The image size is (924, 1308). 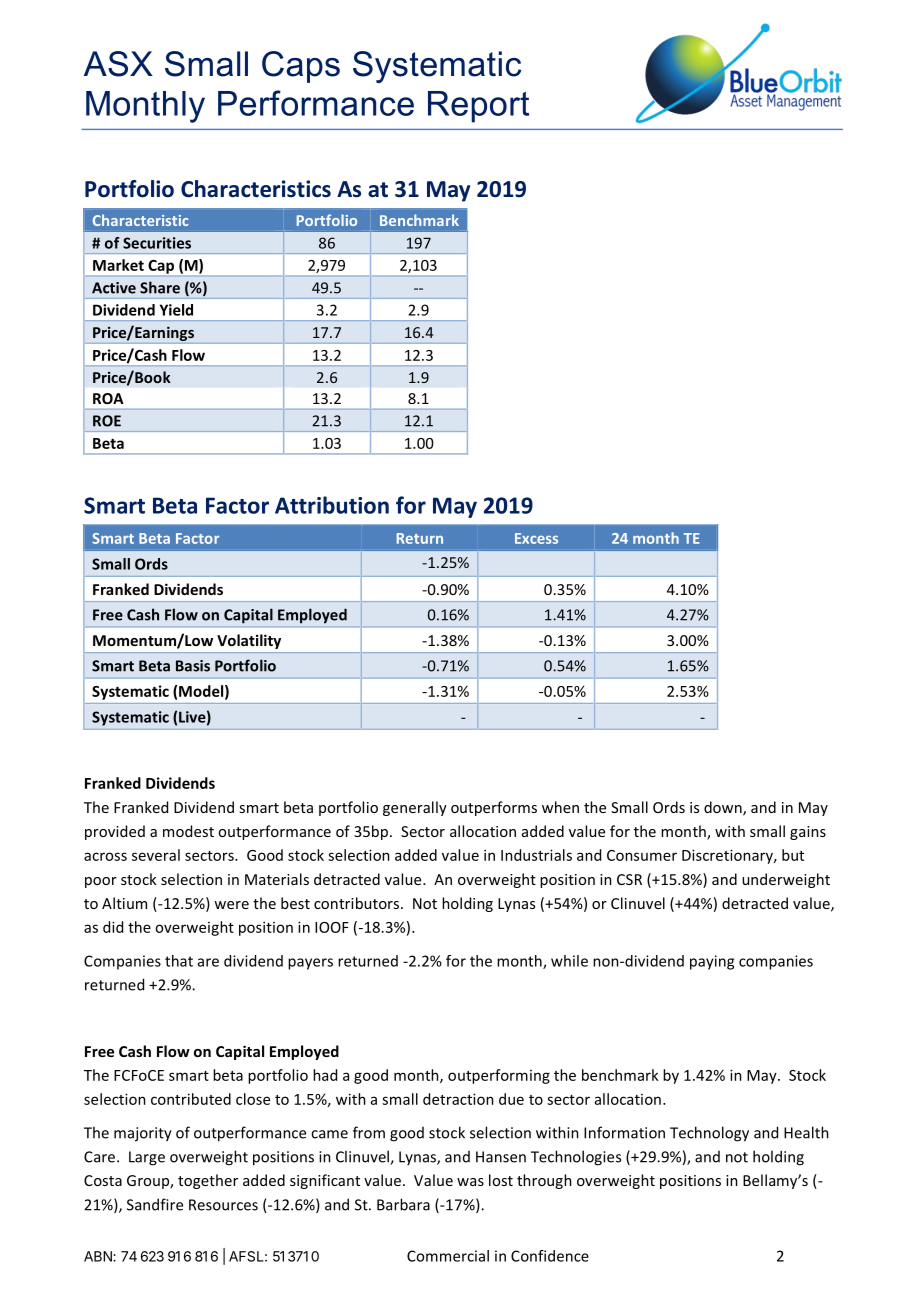 I want to click on Attribution, so click(x=332, y=505).
